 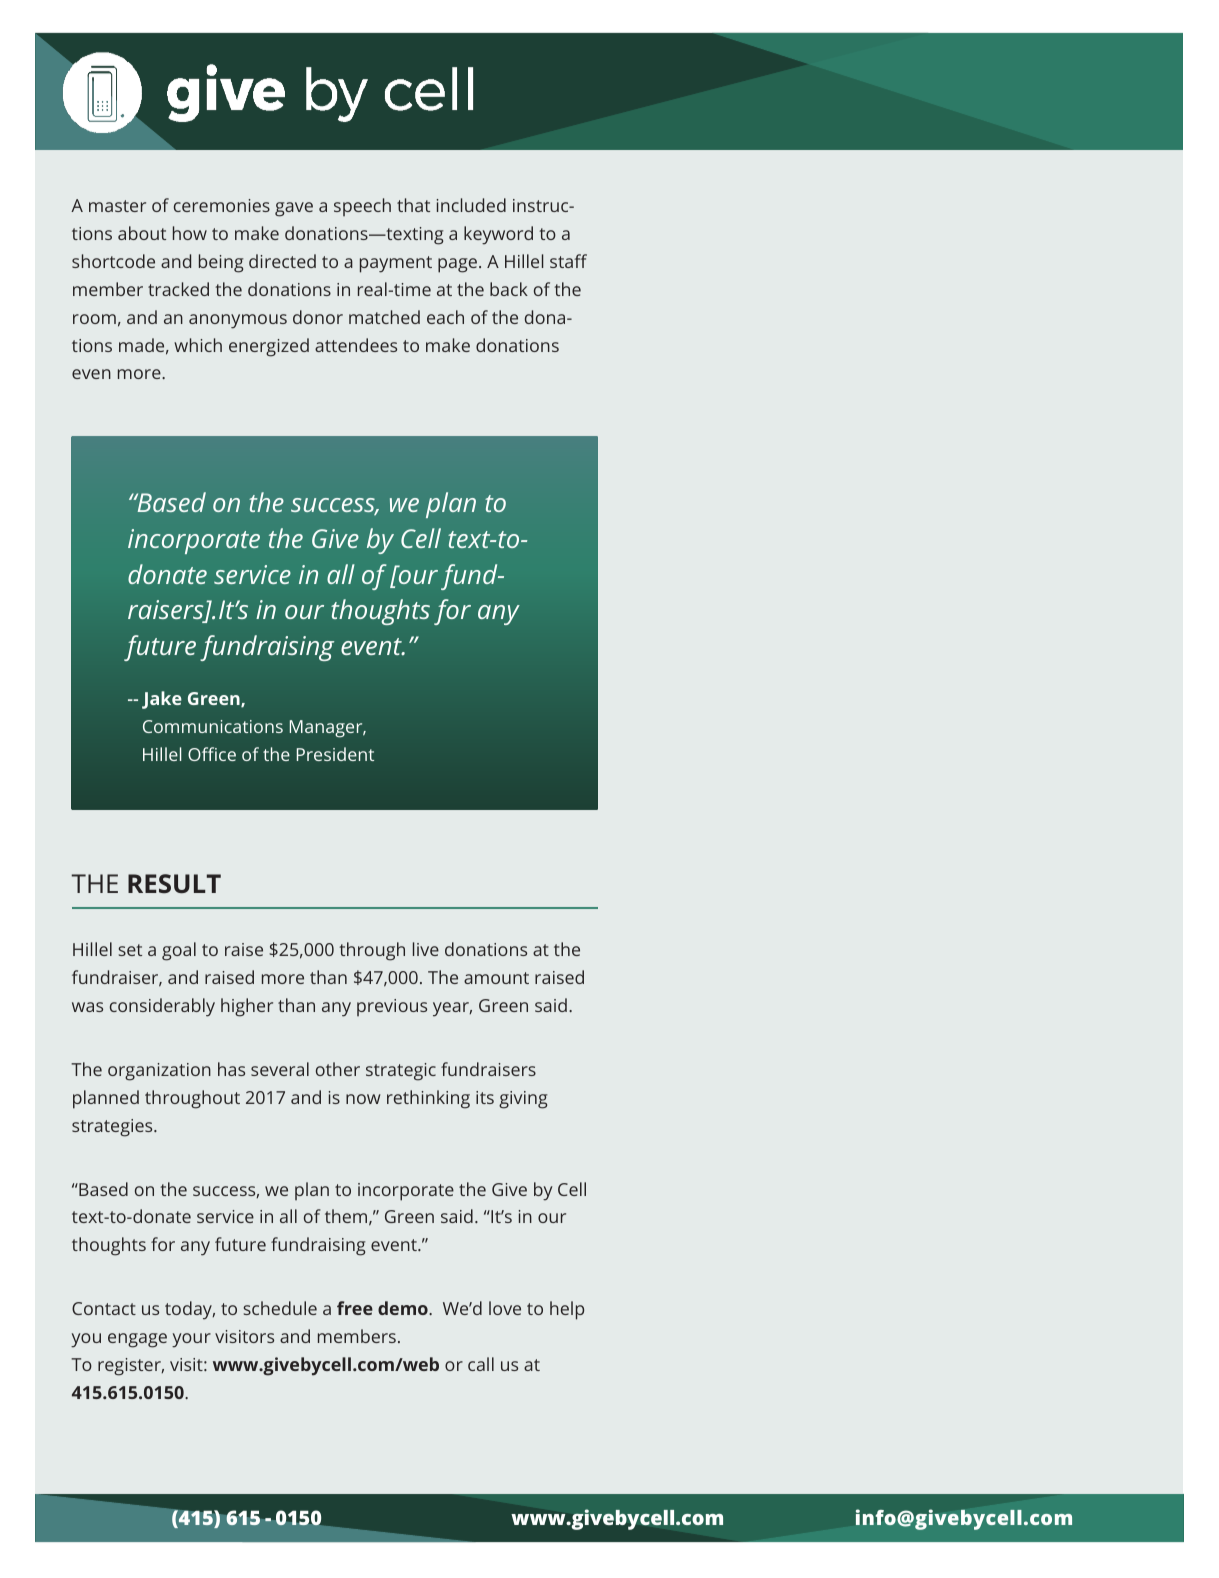 What do you see at coordinates (335, 754) in the image?
I see `President` at bounding box center [335, 754].
